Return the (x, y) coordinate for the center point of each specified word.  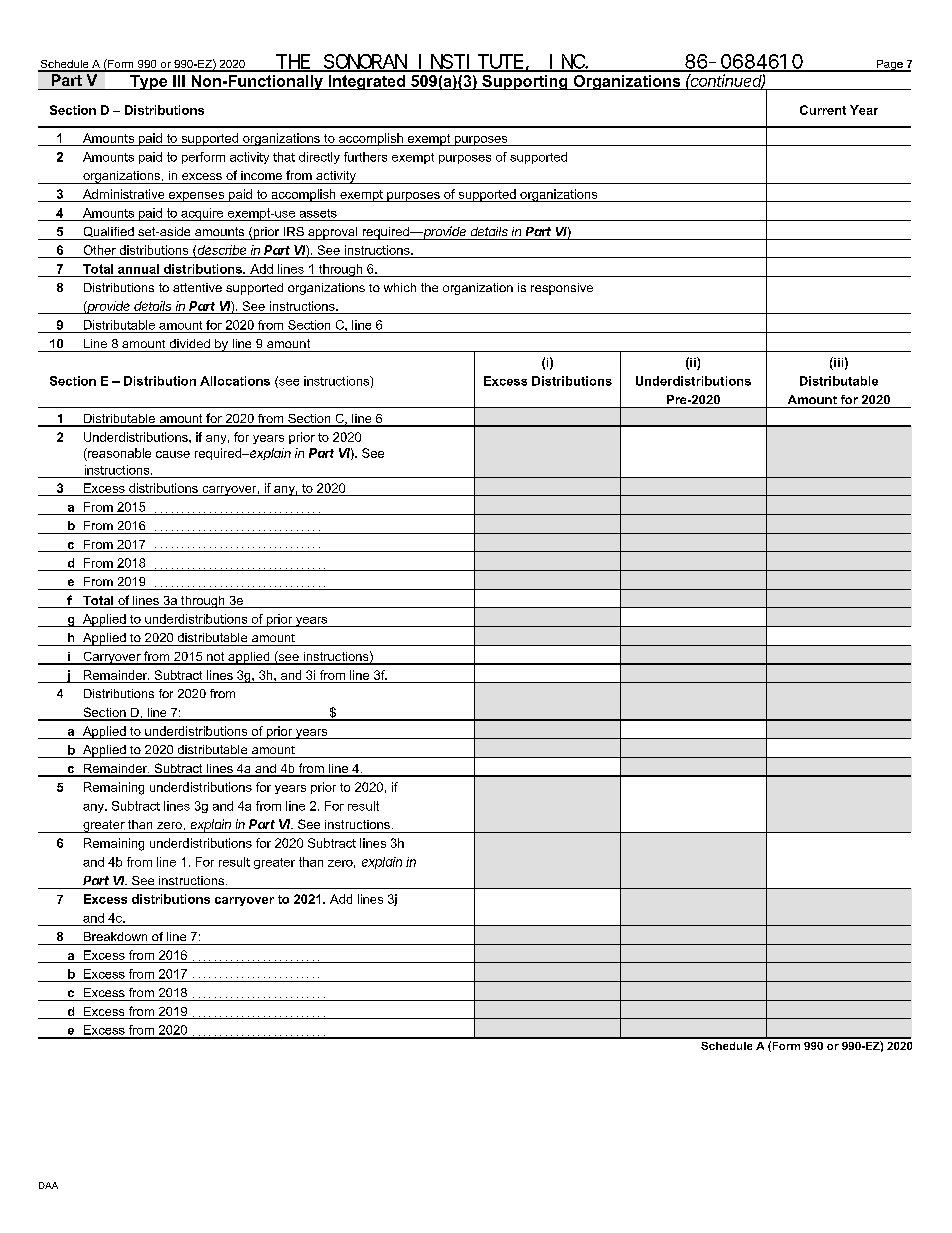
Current (823, 110)
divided (190, 343)
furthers (365, 157)
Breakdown (115, 936)
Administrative (123, 194)
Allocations (235, 381)
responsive (562, 289)
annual (138, 269)
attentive (197, 287)
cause (173, 454)
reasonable (118, 453)
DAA (48, 1185)
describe (222, 250)
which (400, 287)
